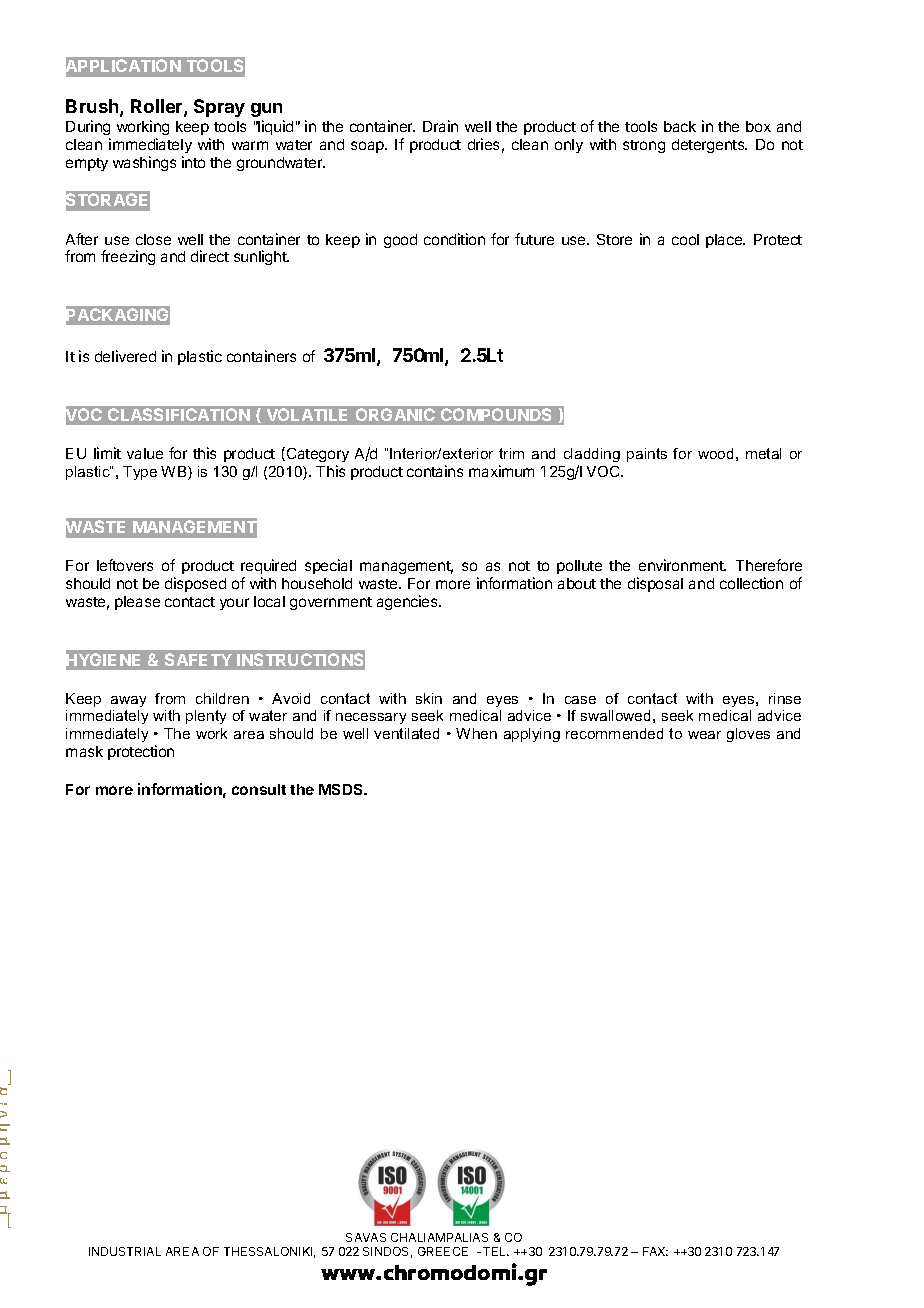  What do you see at coordinates (440, 126) in the image?
I see `Drain` at bounding box center [440, 126].
